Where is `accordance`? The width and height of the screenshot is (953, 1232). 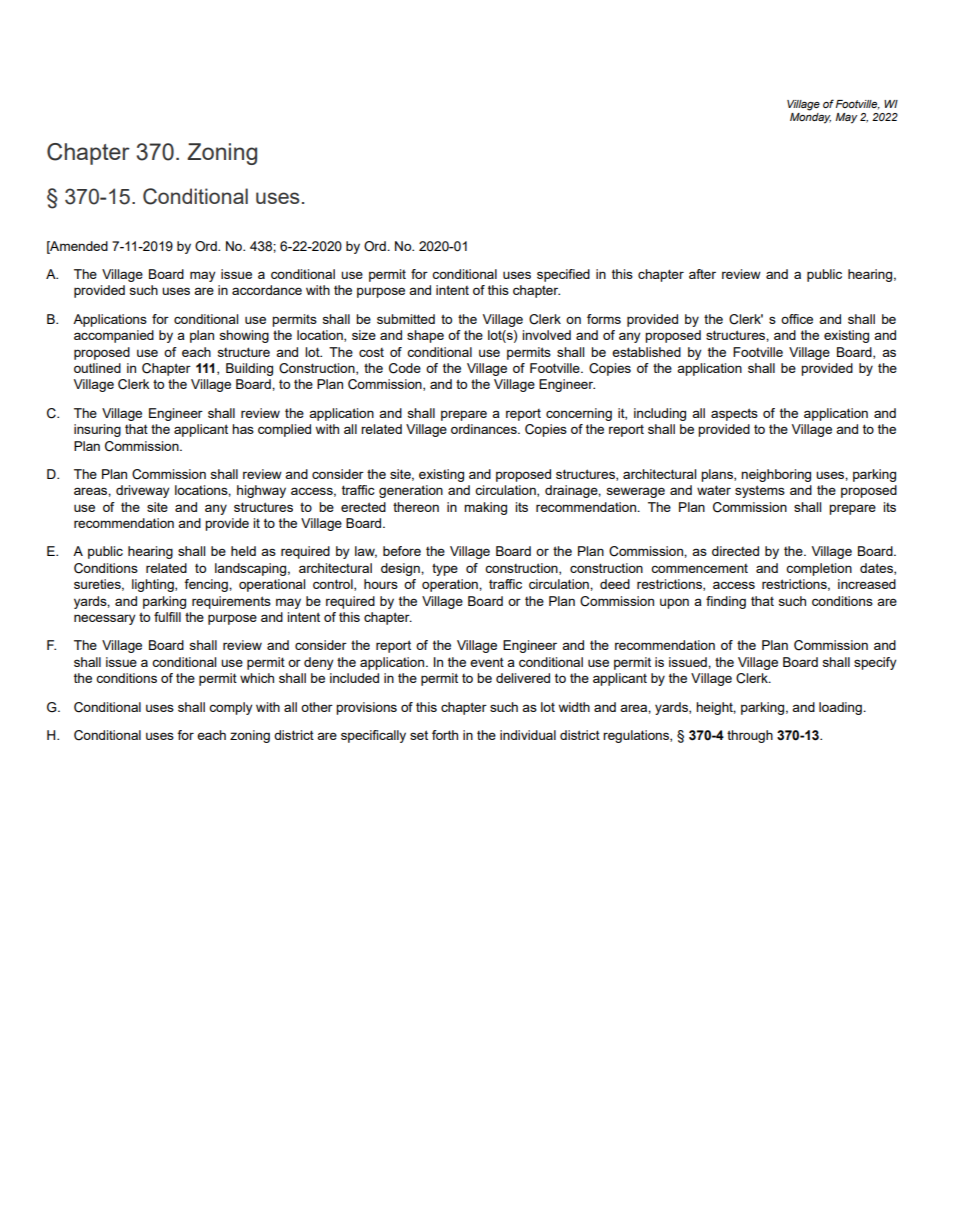
accordance is located at coordinates (267, 290).
